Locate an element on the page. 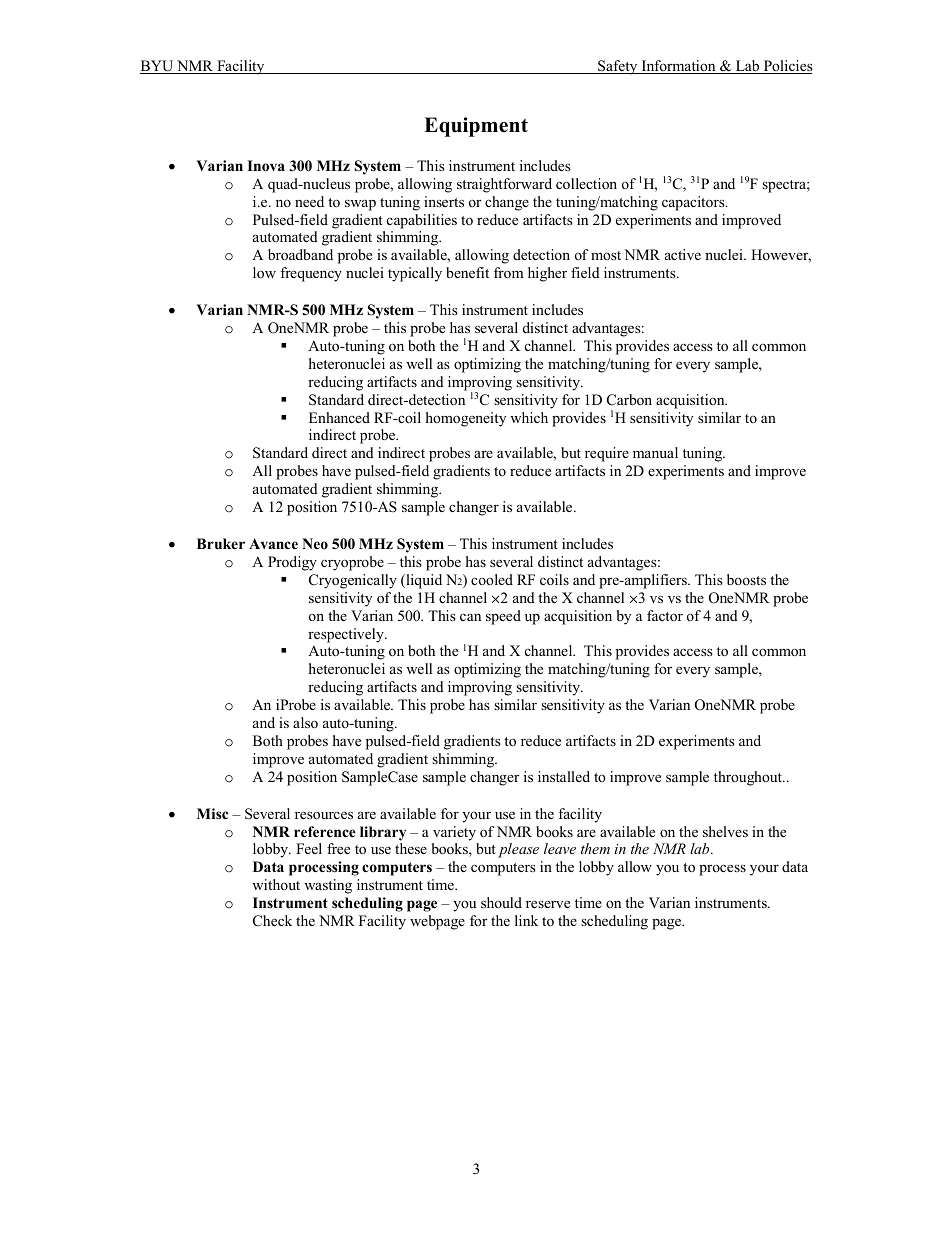 Image resolution: width=952 pixels, height=1233 pixels. without is located at coordinates (276, 884).
